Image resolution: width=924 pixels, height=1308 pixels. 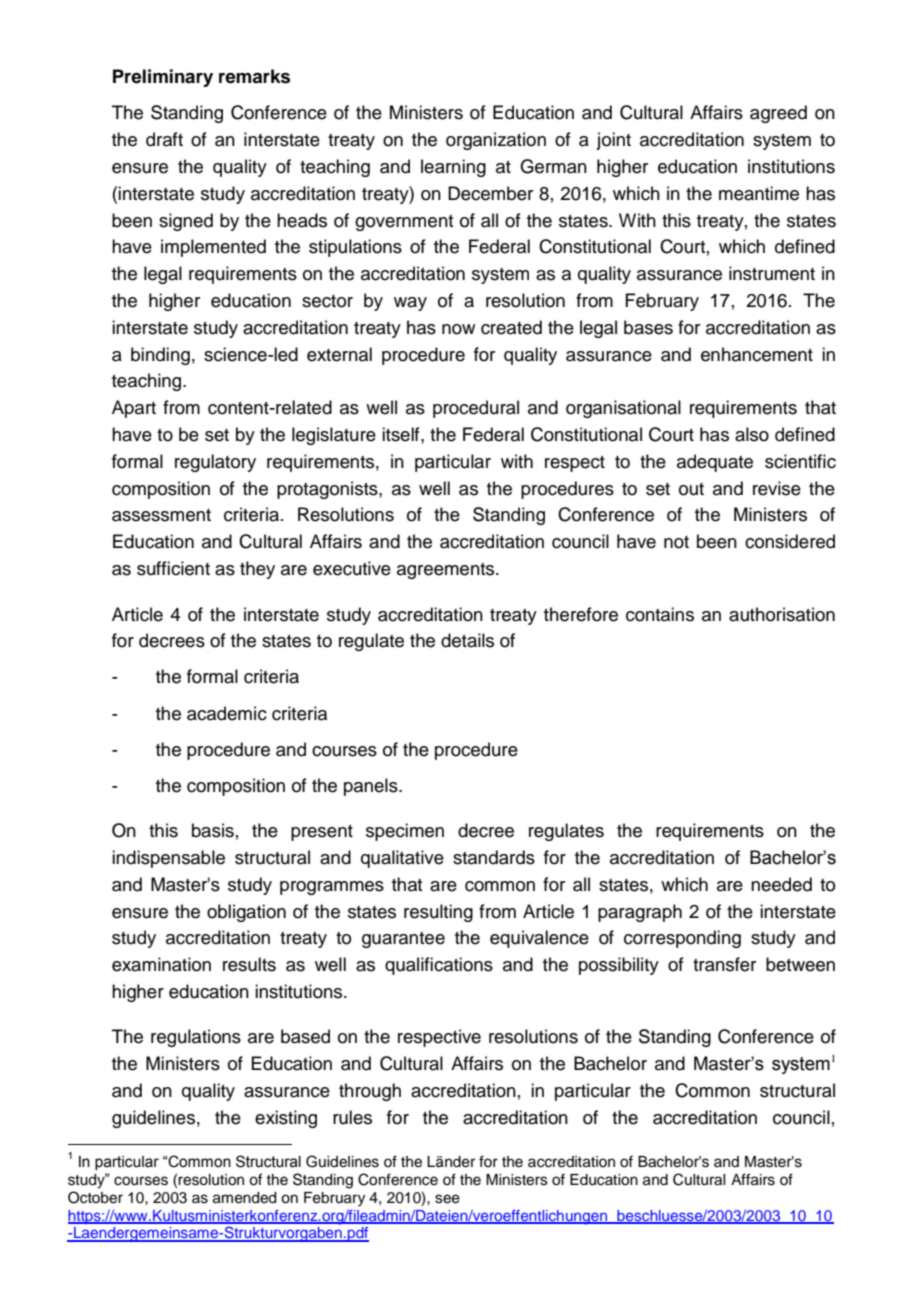 I want to click on amended, so click(x=244, y=1198).
